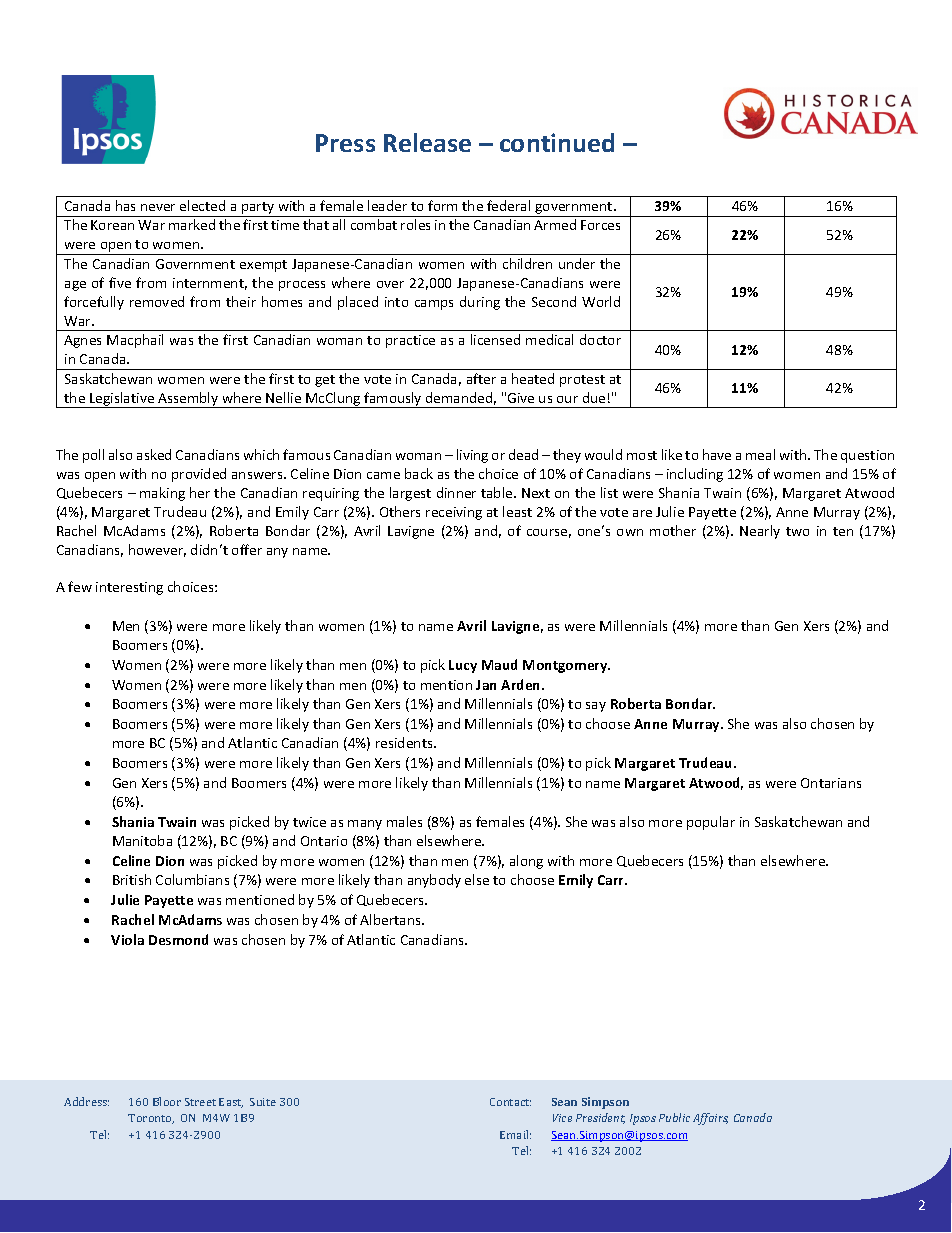 Image resolution: width=952 pixels, height=1233 pixels. Describe the element at coordinates (760, 454) in the image. I see `meal` at that location.
